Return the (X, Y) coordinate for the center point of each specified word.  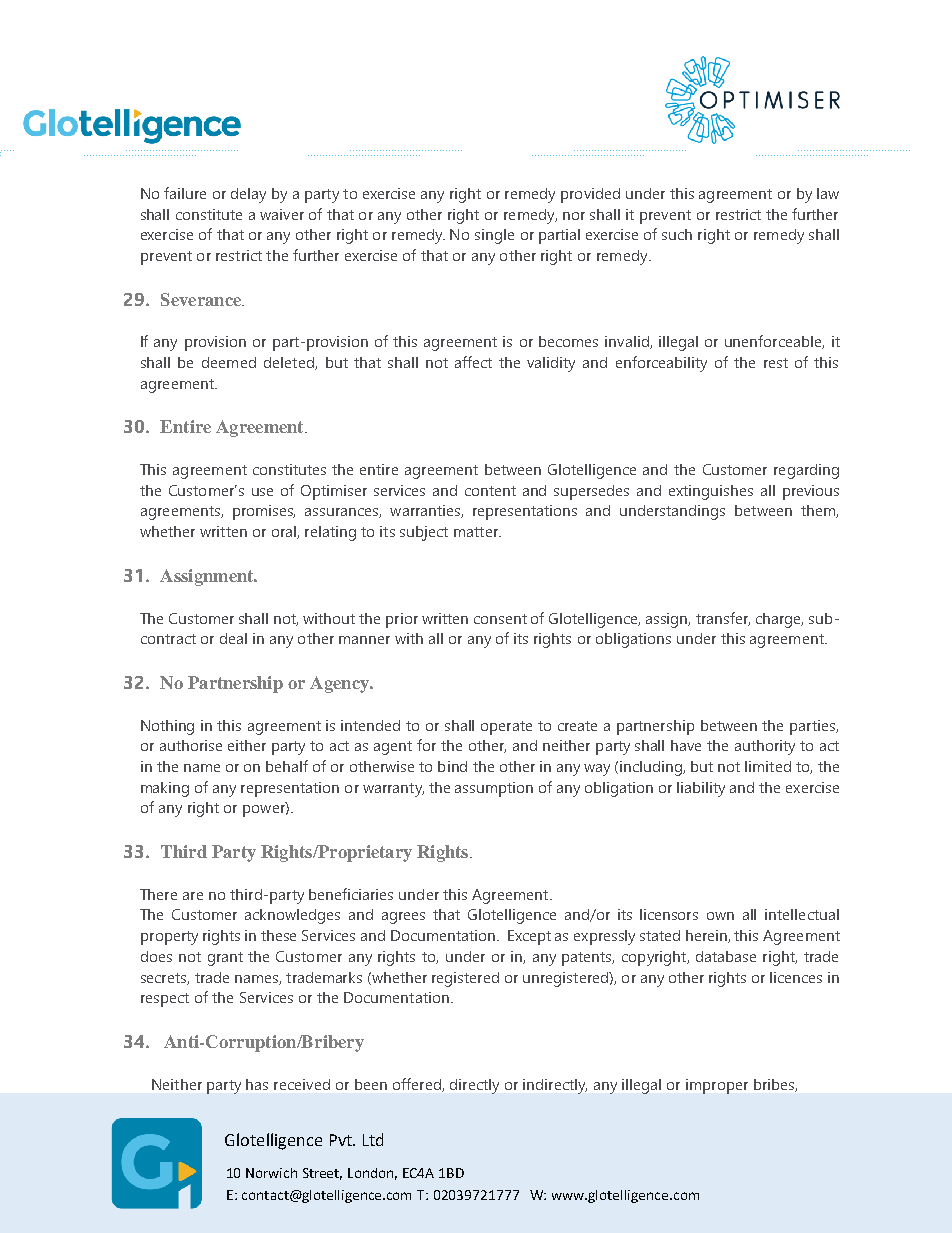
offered (418, 1085)
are (193, 896)
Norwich (271, 1173)
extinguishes (711, 492)
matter (477, 532)
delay (248, 195)
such (677, 234)
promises (264, 512)
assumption (494, 789)
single (494, 236)
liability (701, 789)
